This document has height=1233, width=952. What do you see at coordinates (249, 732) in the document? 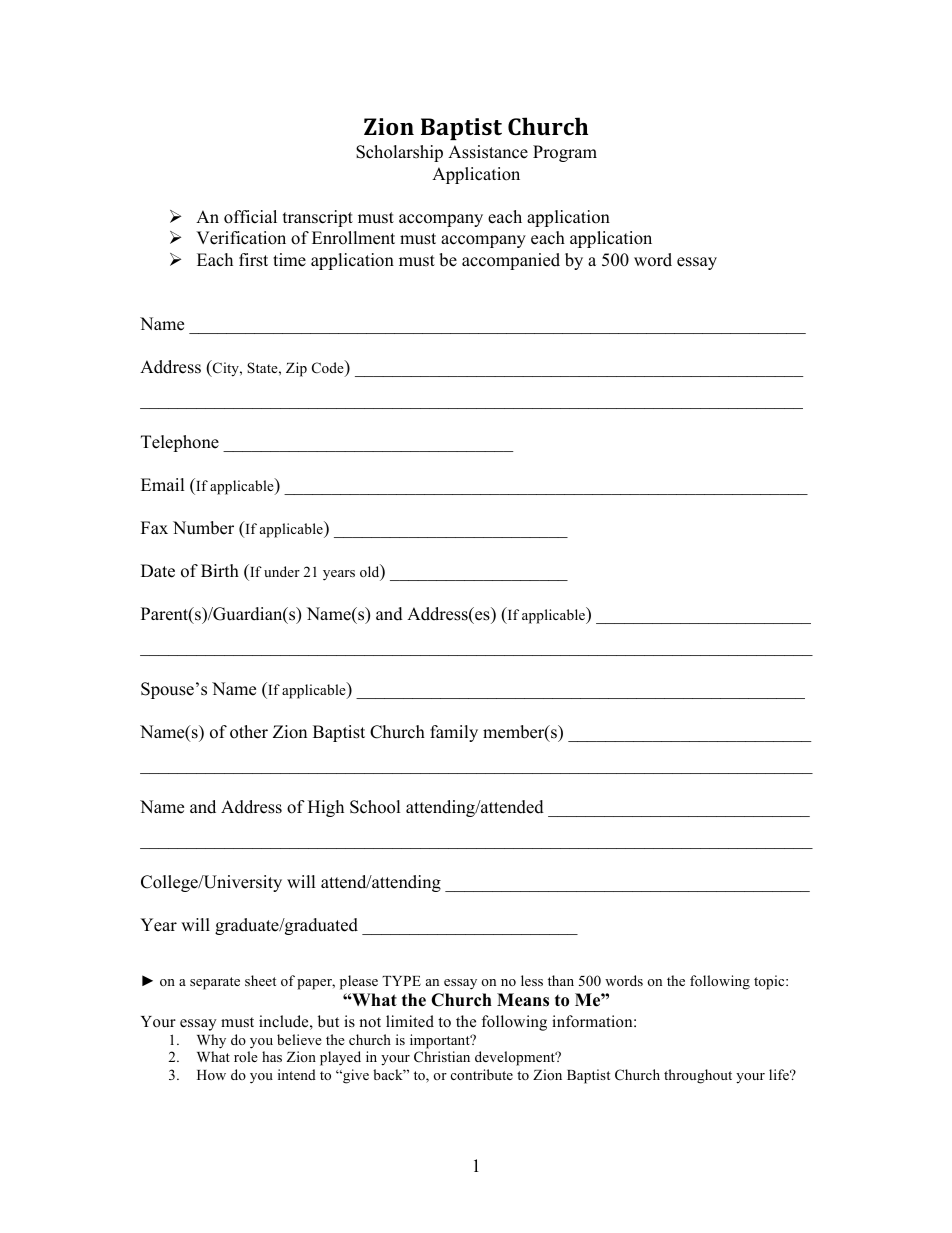
I see `other` at bounding box center [249, 732].
